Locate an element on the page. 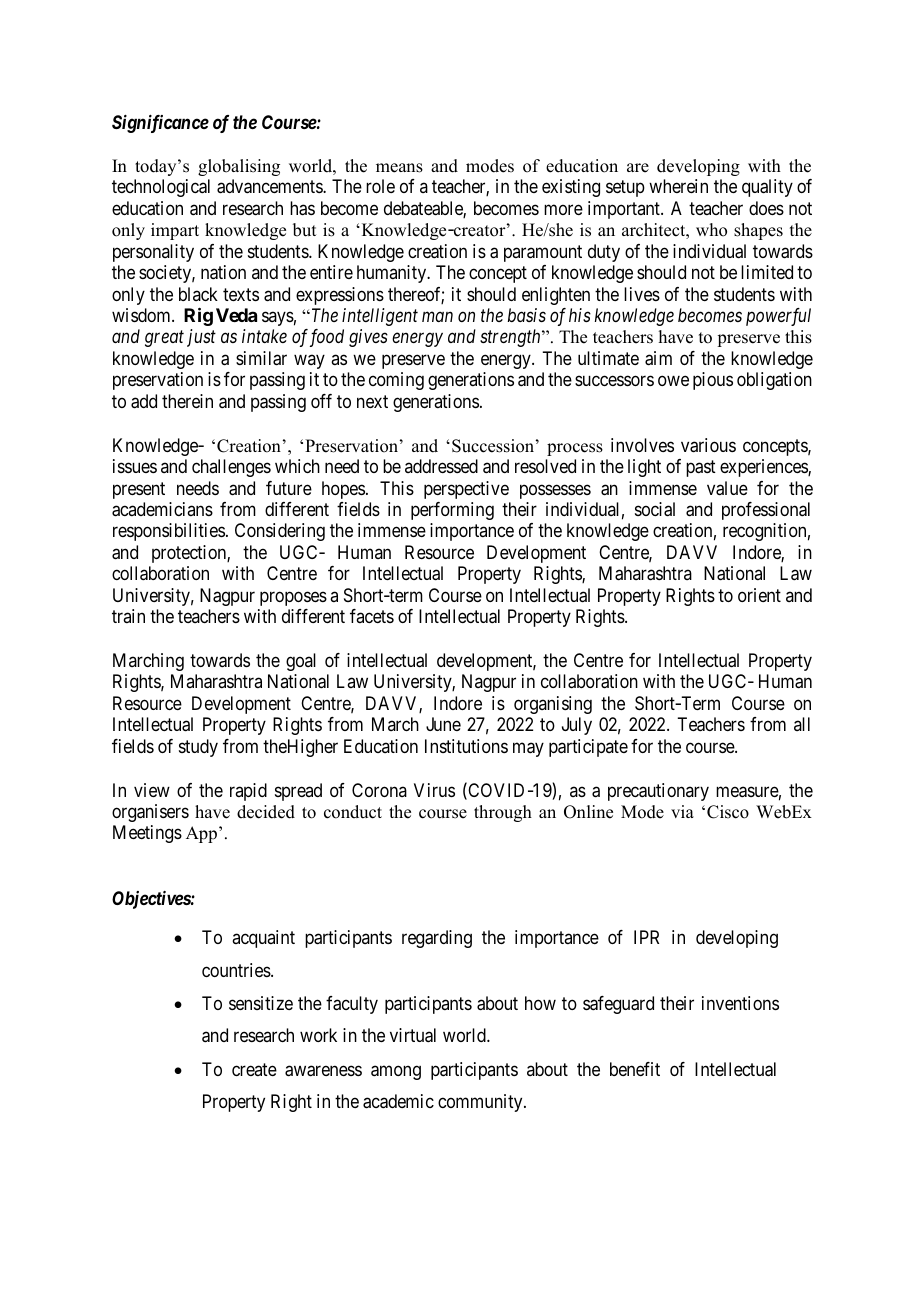 This document has width=924, height=1308. means is located at coordinates (399, 168).
